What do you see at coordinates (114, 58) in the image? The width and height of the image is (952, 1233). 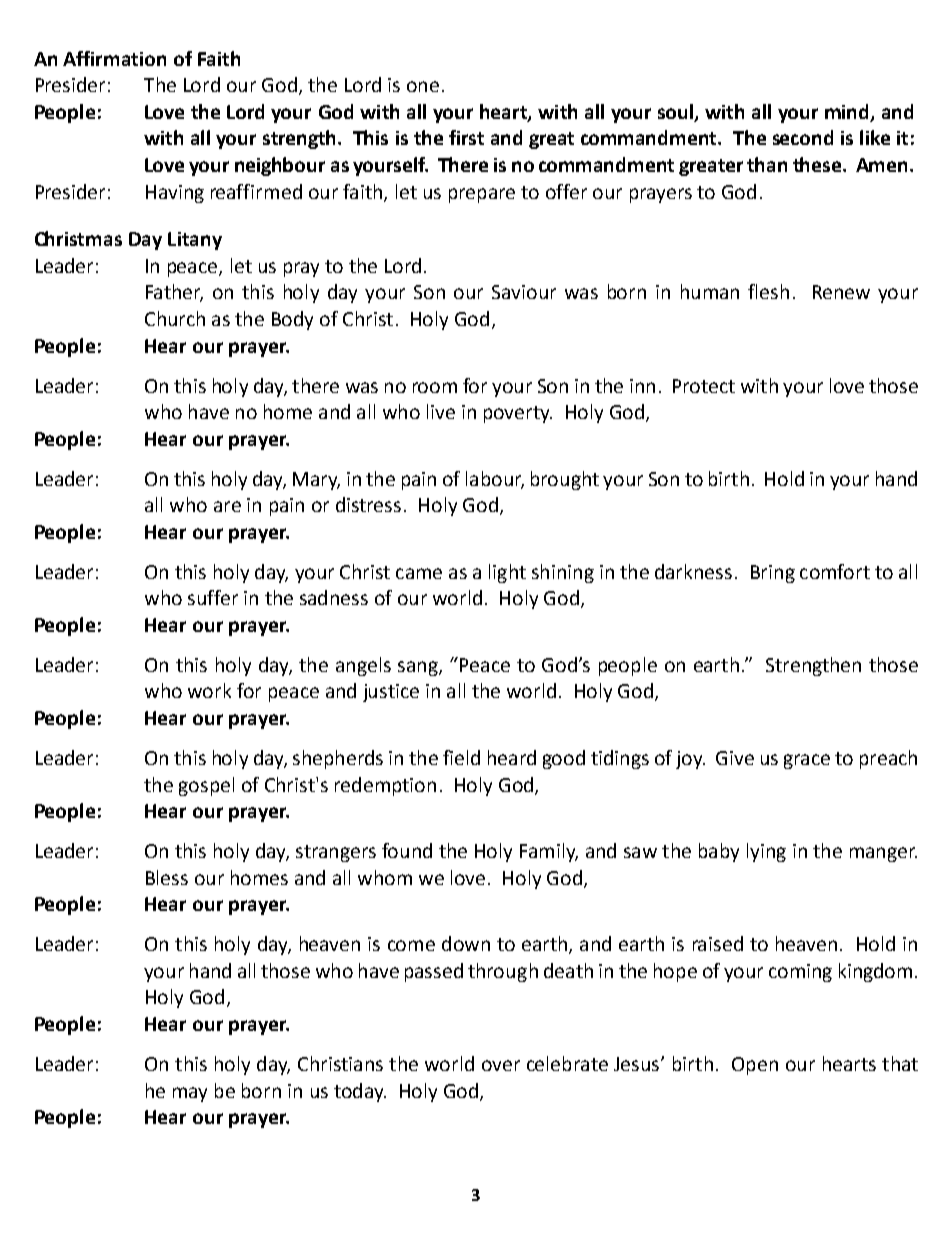 I see `Affirmation` at bounding box center [114, 58].
